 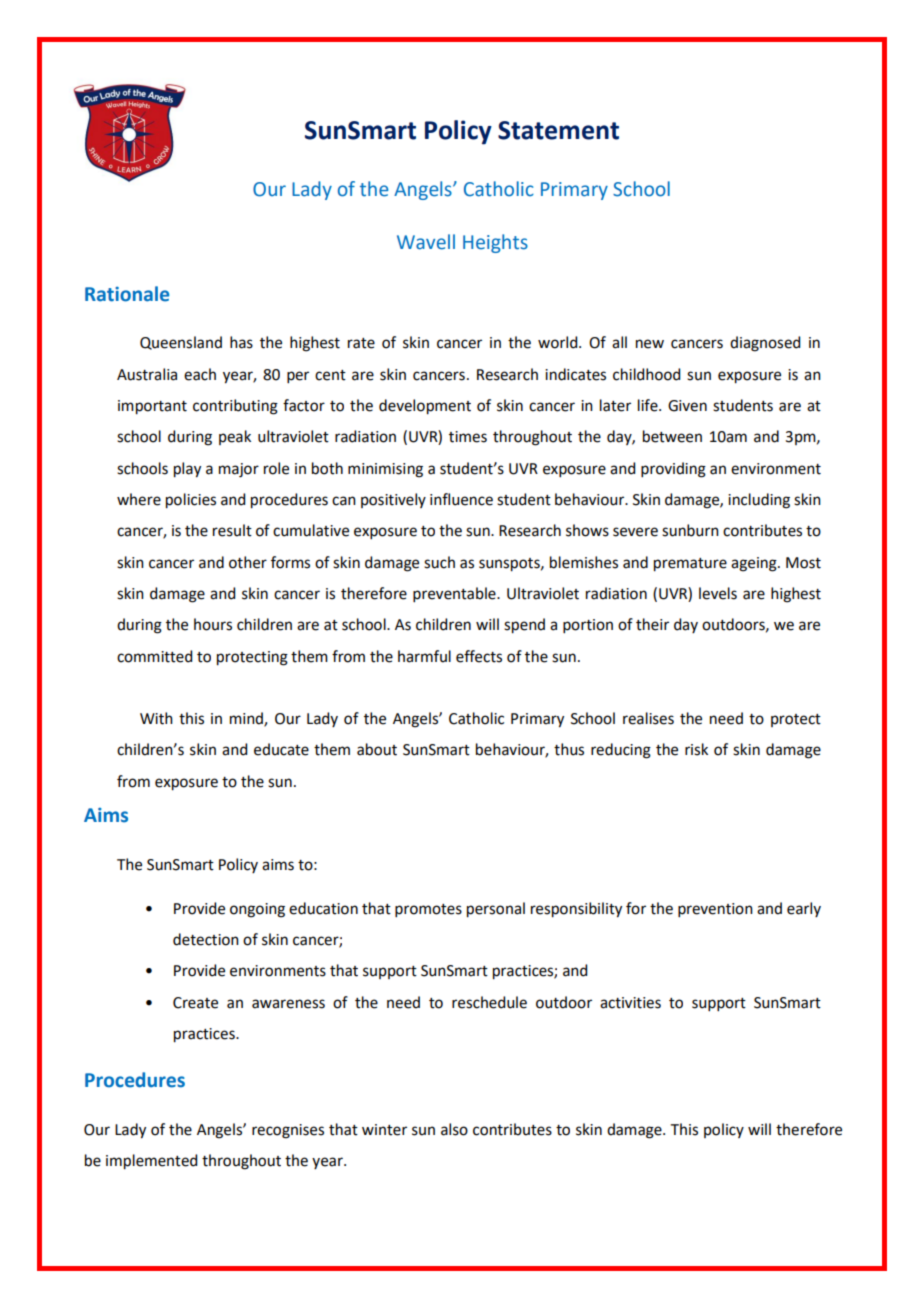 I want to click on Statement, so click(x=558, y=130).
